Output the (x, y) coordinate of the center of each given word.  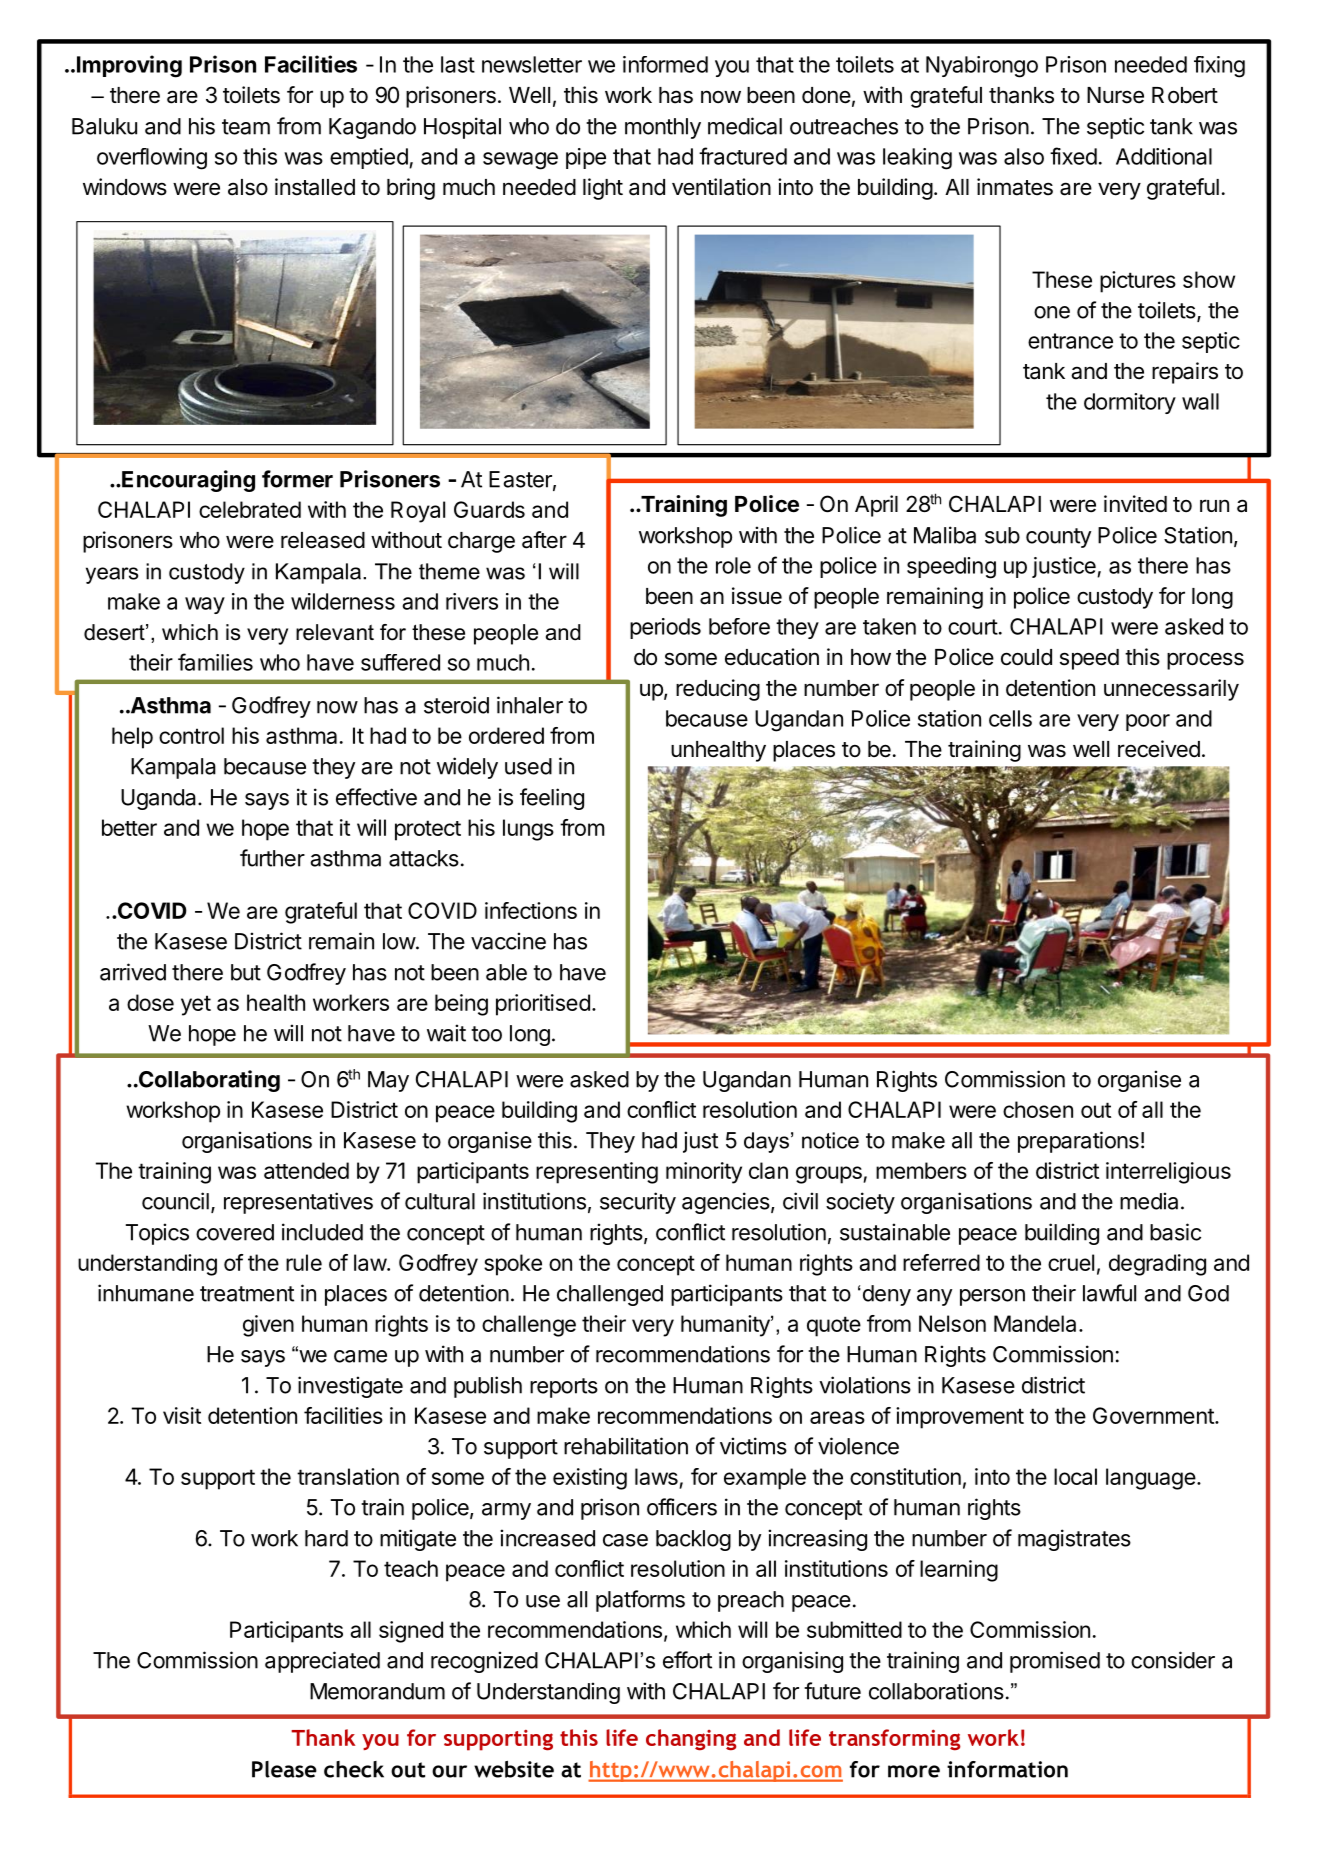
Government (1154, 1415)
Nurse (1115, 95)
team (246, 127)
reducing (718, 690)
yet (196, 1005)
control (191, 735)
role (733, 565)
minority (704, 1173)
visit (182, 1415)
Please (284, 1769)
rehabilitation (626, 1446)
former (297, 479)
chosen (1038, 1109)
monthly (663, 128)
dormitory (1130, 403)
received (1159, 749)
